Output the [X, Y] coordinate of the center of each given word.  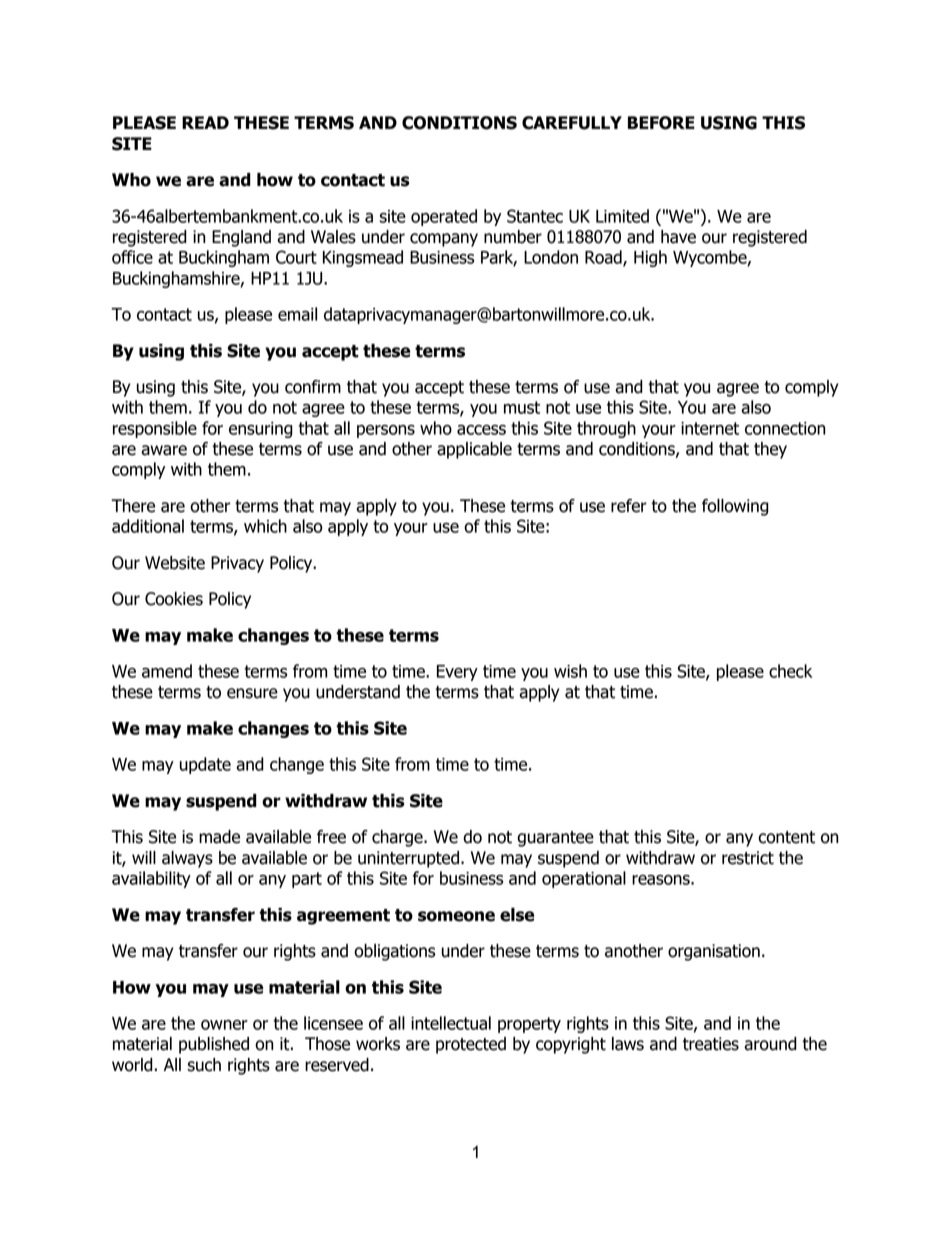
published [214, 1045]
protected [471, 1045]
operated [444, 217]
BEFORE [661, 123]
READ [205, 122]
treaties [711, 1044]
